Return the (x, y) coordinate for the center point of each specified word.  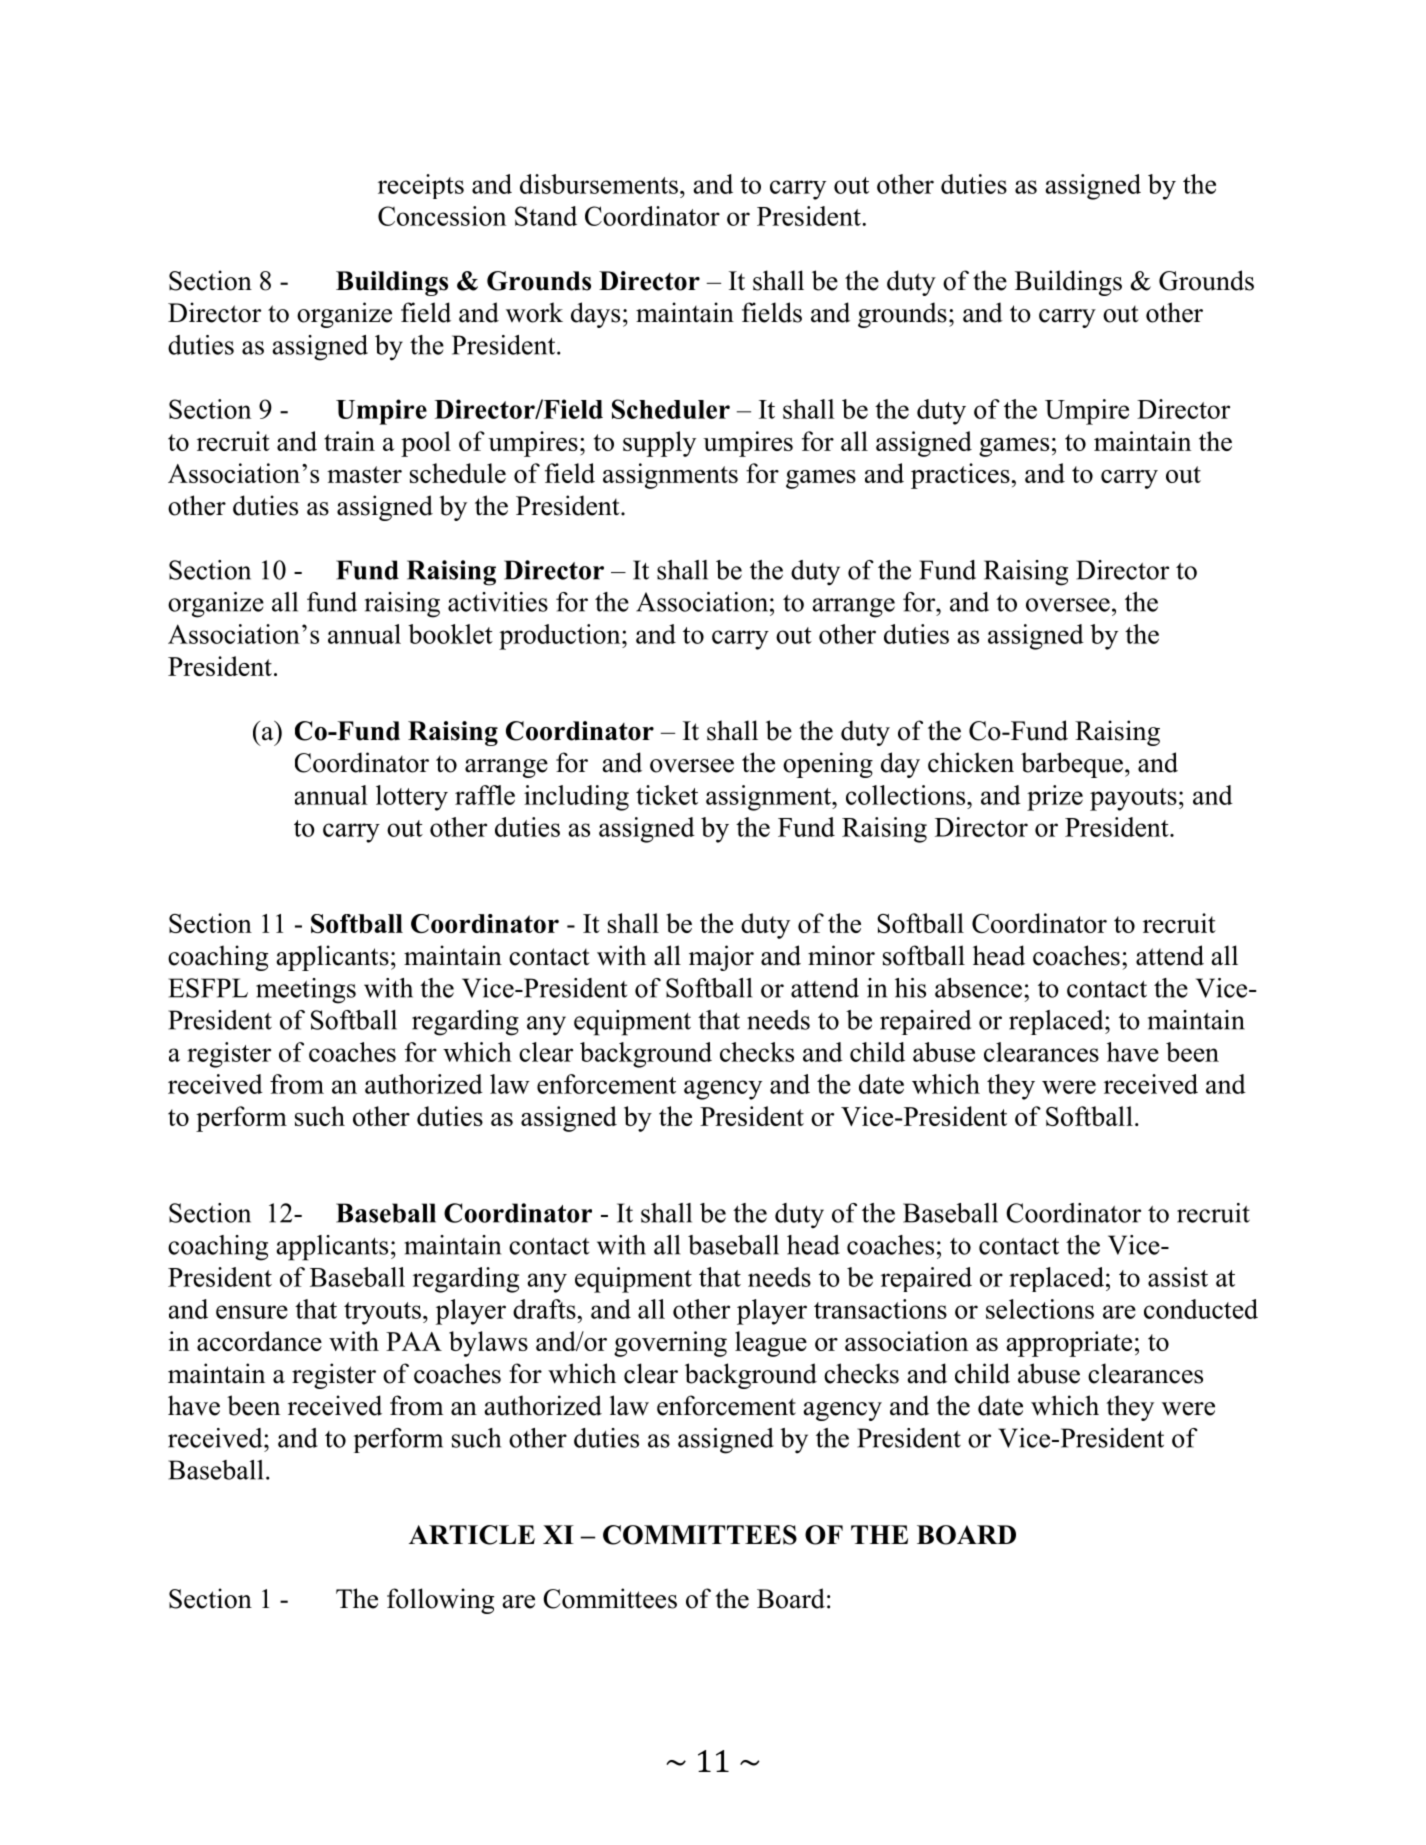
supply (659, 444)
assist (1178, 1277)
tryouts (382, 1313)
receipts (421, 186)
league (771, 1344)
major (721, 958)
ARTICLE (472, 1535)
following (440, 1601)
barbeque (1072, 765)
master (364, 474)
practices (961, 476)
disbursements (599, 184)
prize (1055, 798)
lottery (412, 798)
